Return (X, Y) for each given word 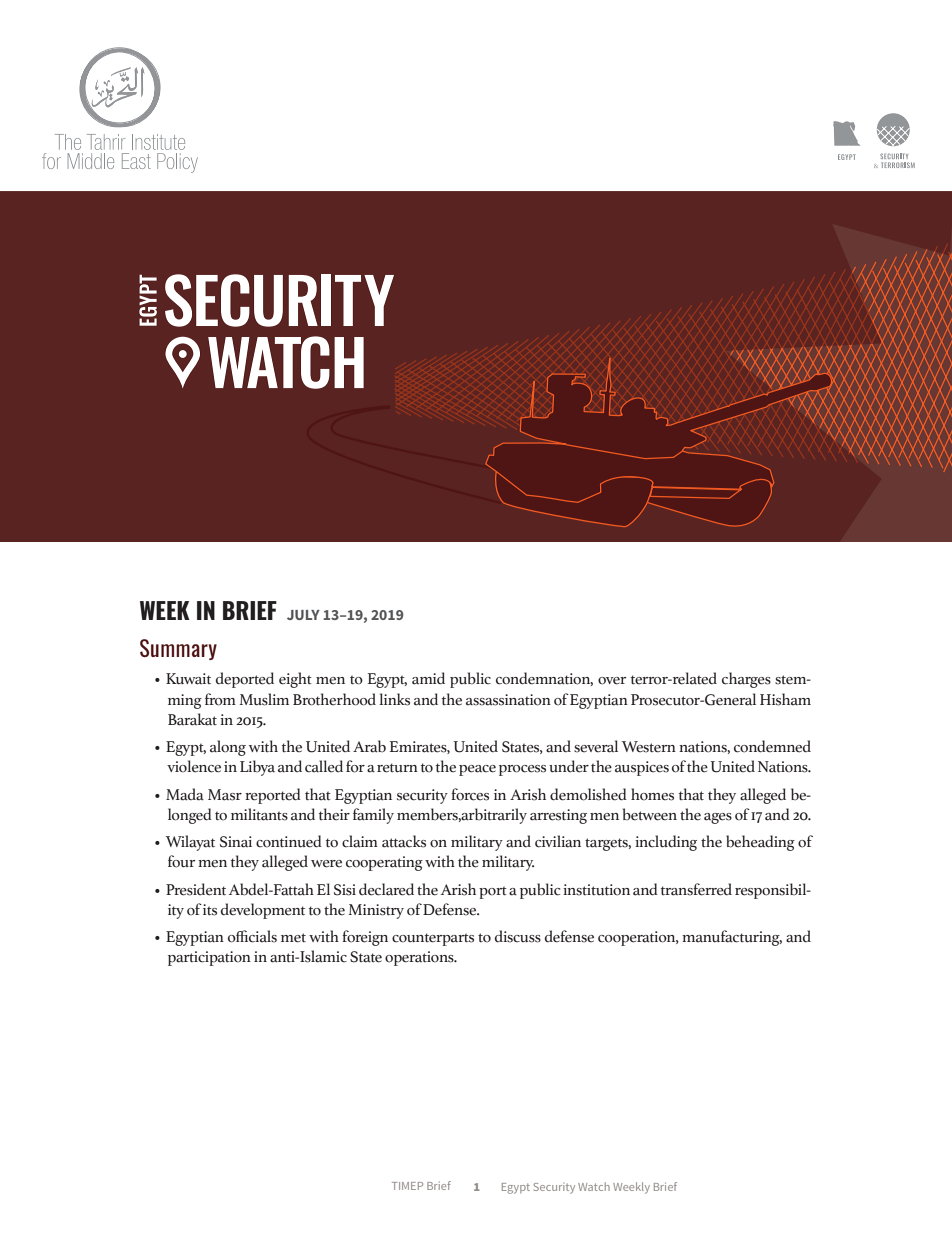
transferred (696, 889)
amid (428, 678)
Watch (594, 1186)
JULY (303, 615)
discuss (518, 936)
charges (746, 680)
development (263, 911)
